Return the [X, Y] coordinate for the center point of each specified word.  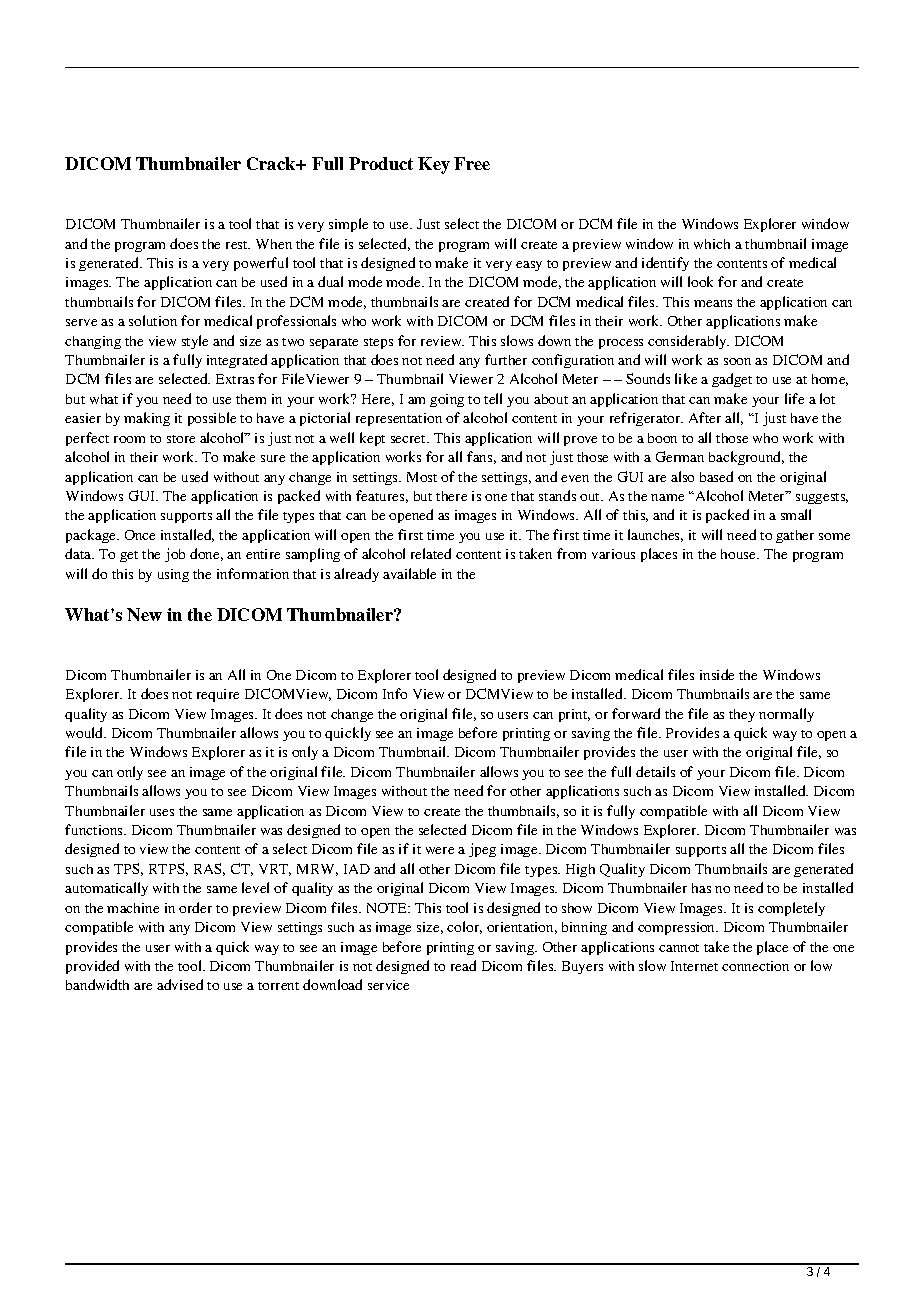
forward [636, 713]
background [746, 458]
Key [434, 165]
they [742, 715]
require [218, 695]
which [712, 244]
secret [410, 439]
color [464, 927]
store [181, 439]
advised [180, 984]
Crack [272, 163]
